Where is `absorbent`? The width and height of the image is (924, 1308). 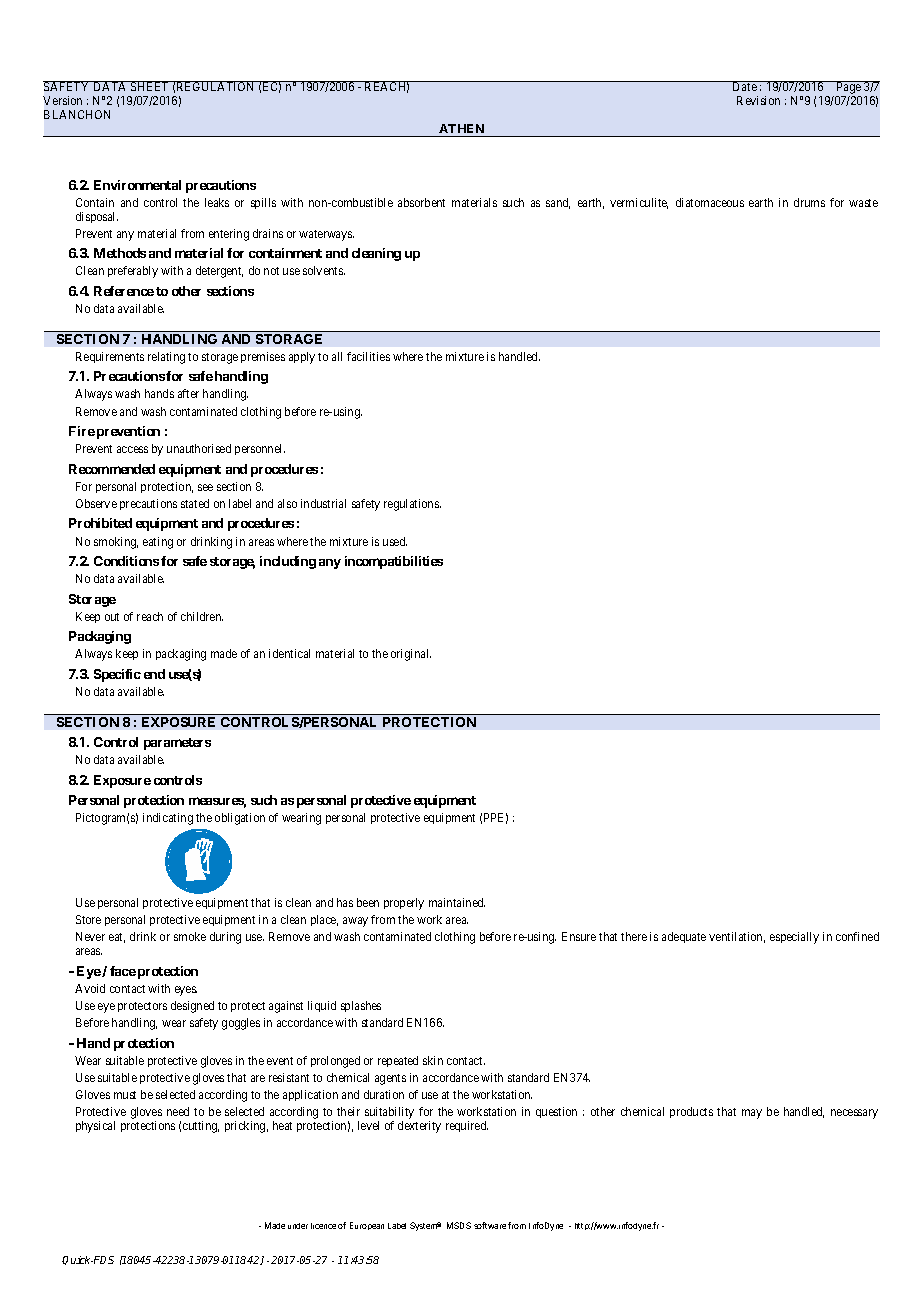 absorbent is located at coordinates (421, 202).
